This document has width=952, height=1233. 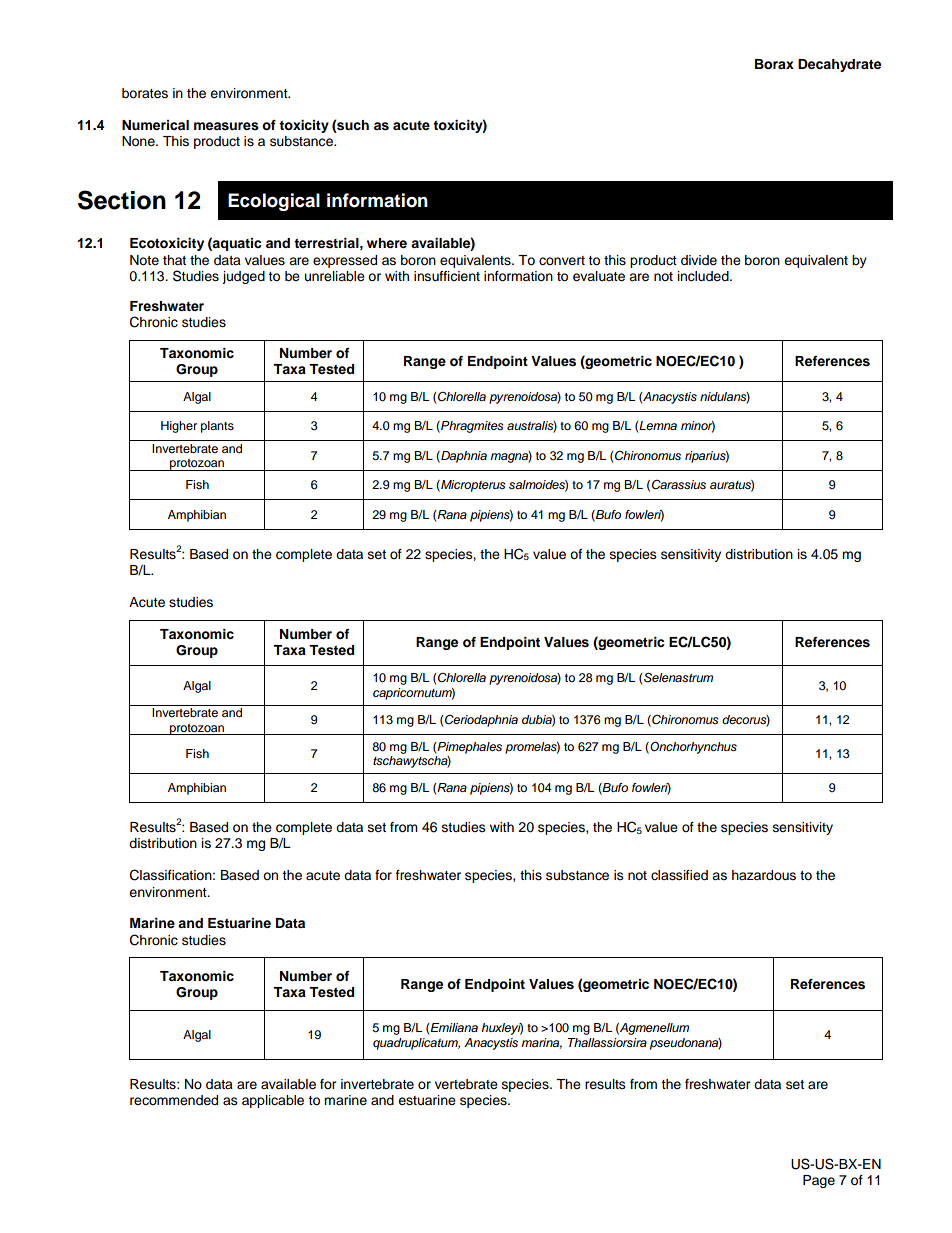 I want to click on plants, so click(x=217, y=427).
